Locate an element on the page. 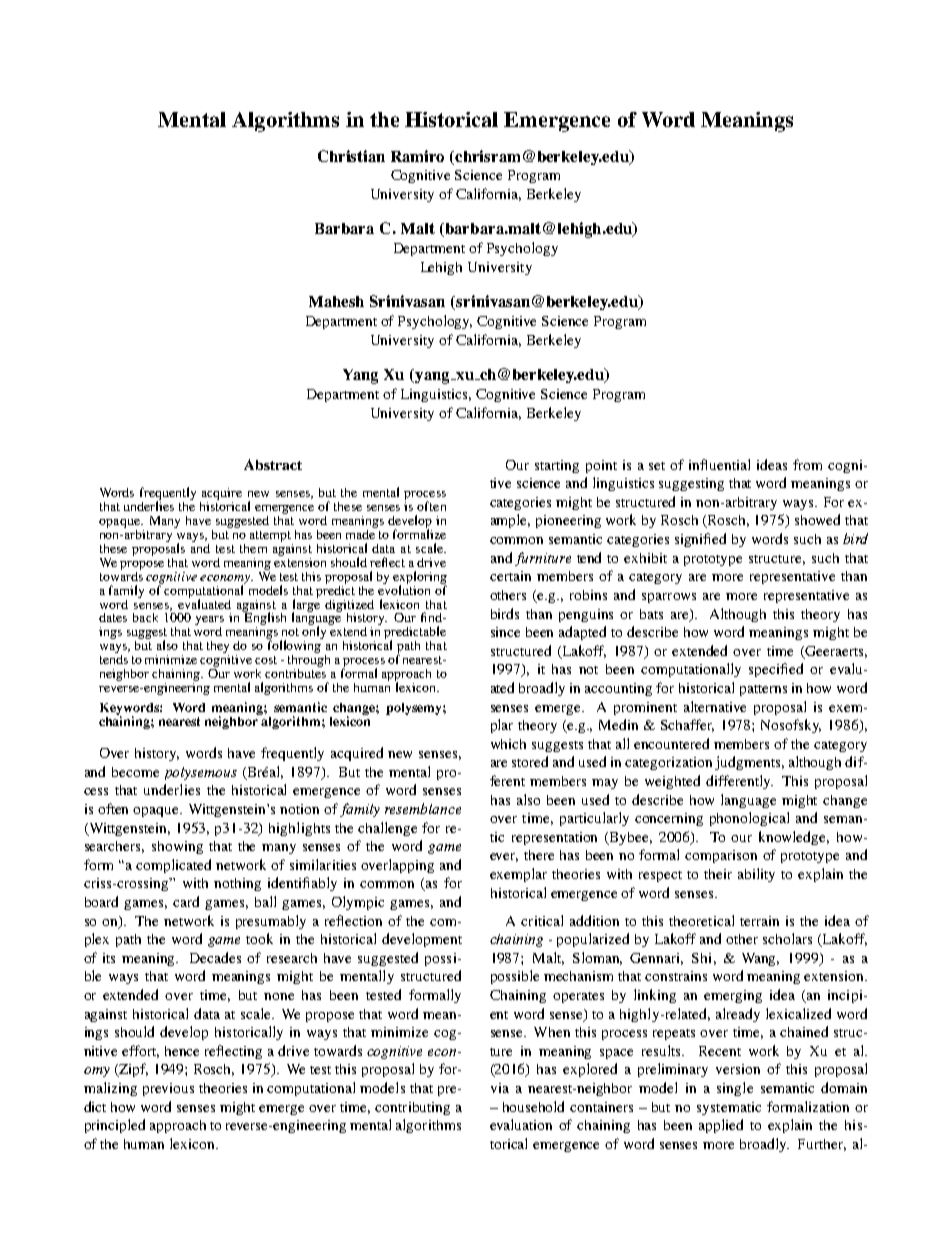 The height and width of the document is (1233, 952). since is located at coordinates (505, 632).
